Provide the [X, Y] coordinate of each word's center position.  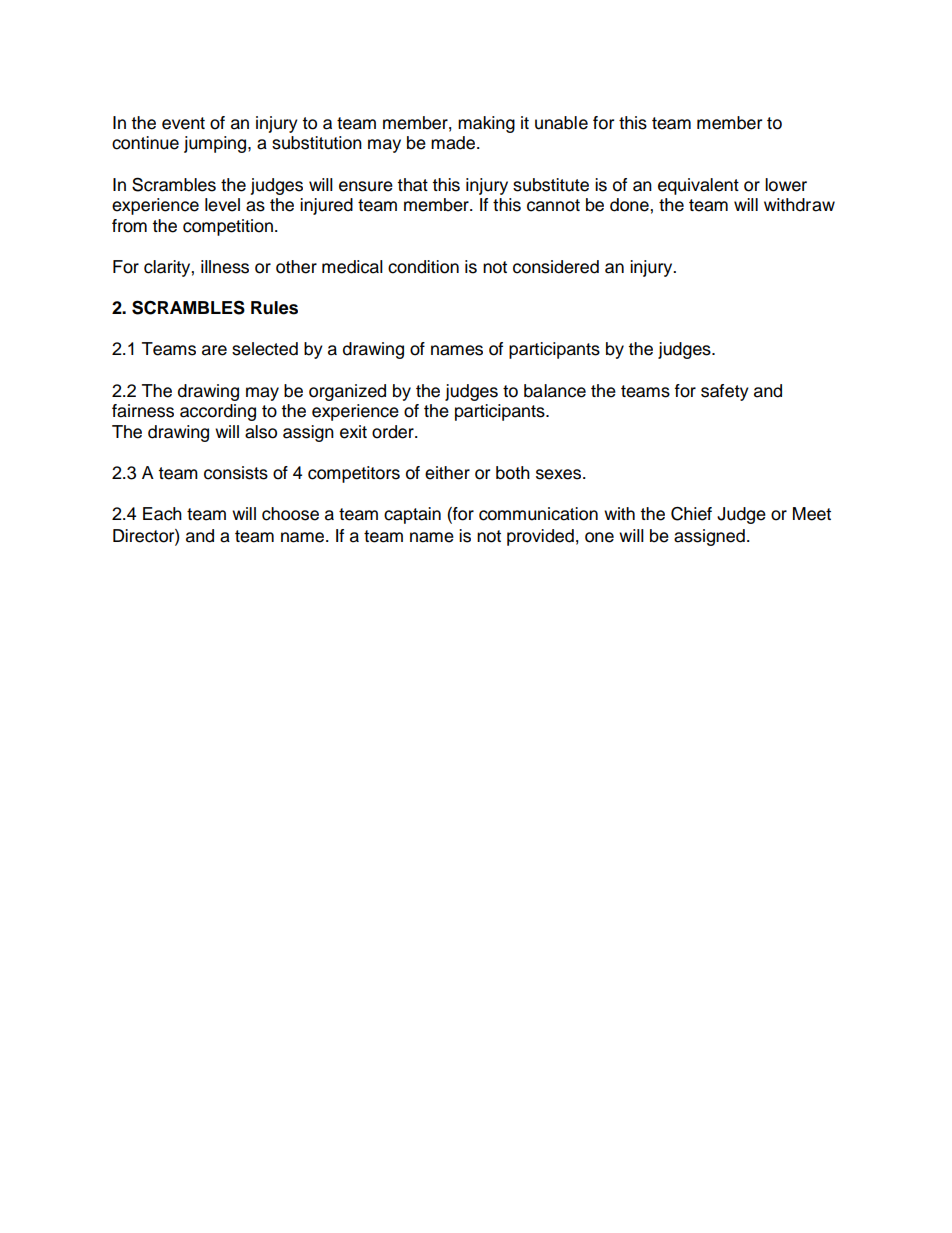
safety [725, 392]
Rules [274, 308]
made [454, 143]
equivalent [698, 186]
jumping [216, 144]
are [214, 350]
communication [538, 514]
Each [162, 514]
